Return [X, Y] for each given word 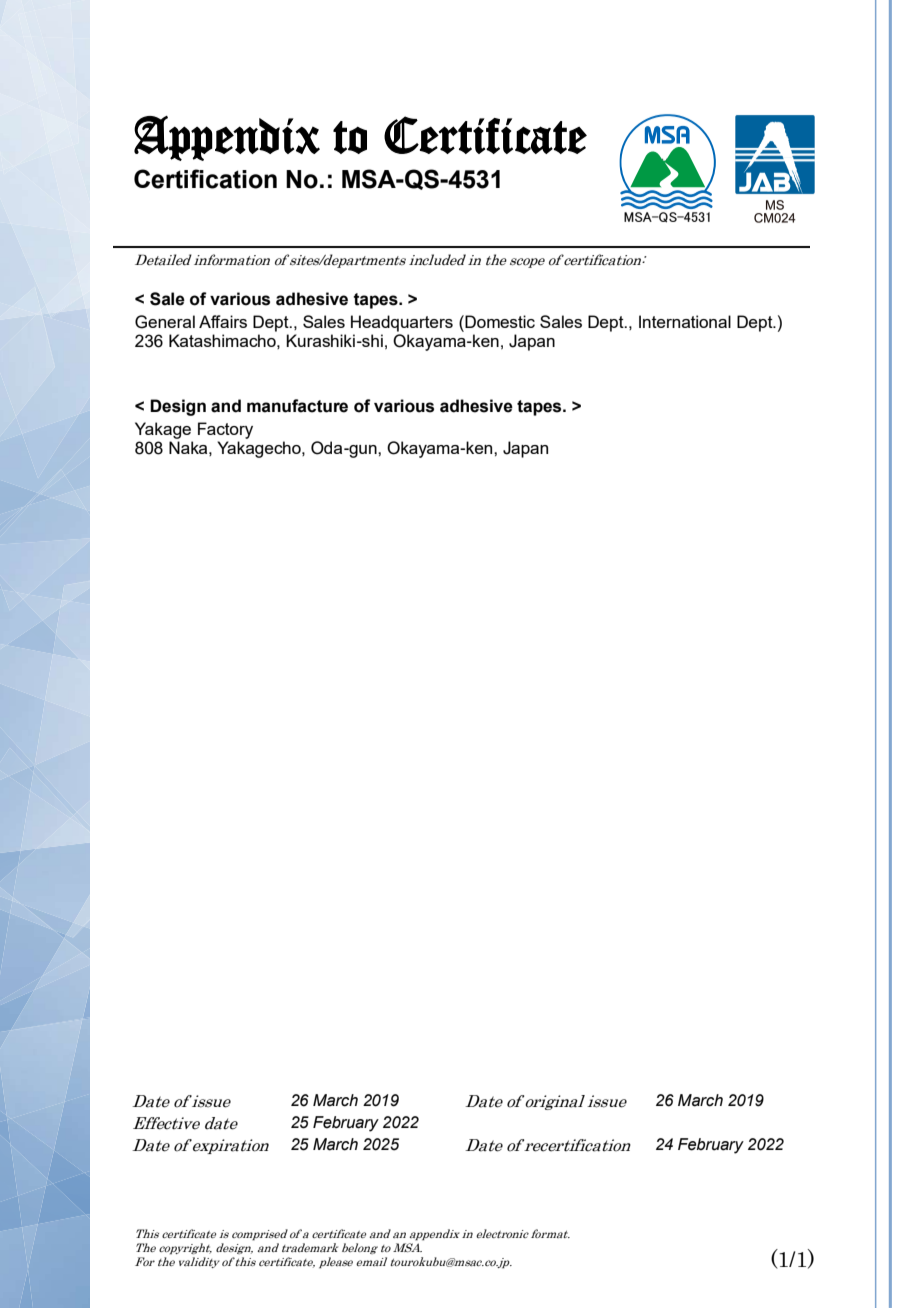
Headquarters [402, 323]
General [165, 322]
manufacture [297, 406]
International [685, 321]
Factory [225, 430]
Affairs [223, 321]
